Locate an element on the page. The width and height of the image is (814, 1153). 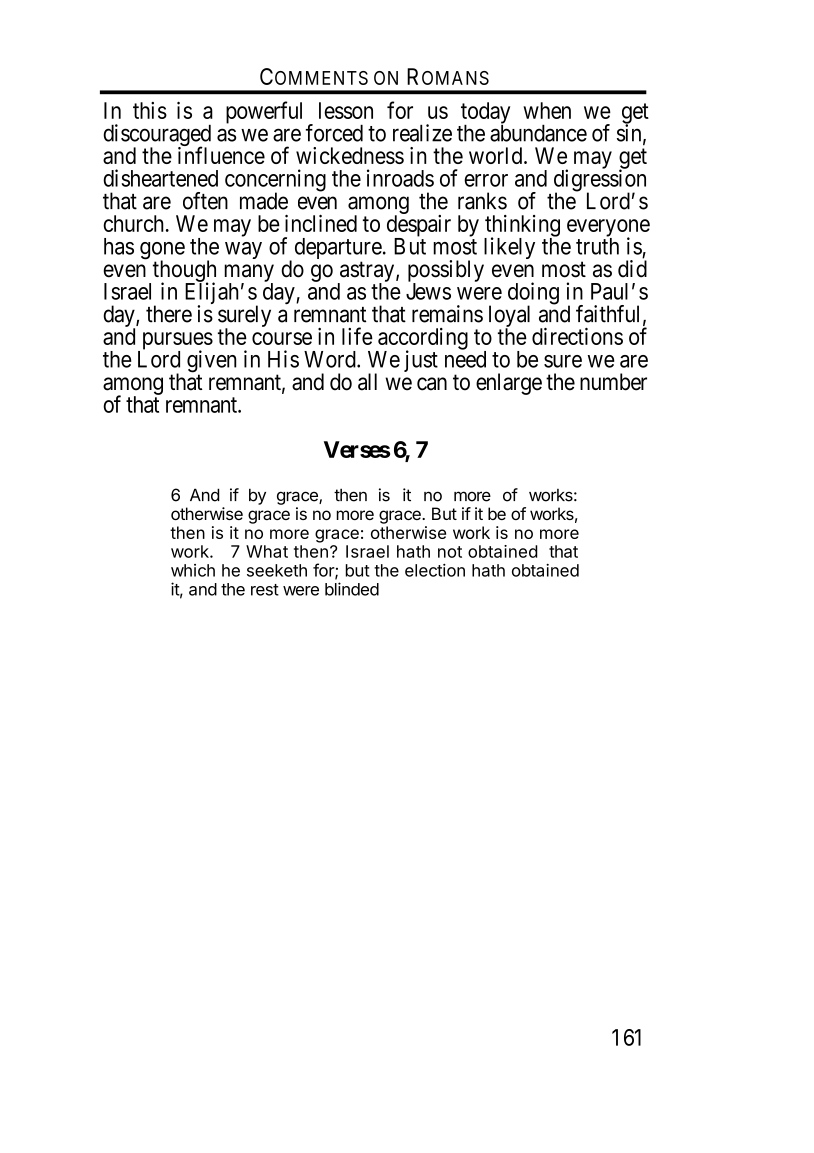
gone is located at coordinates (162, 252).
